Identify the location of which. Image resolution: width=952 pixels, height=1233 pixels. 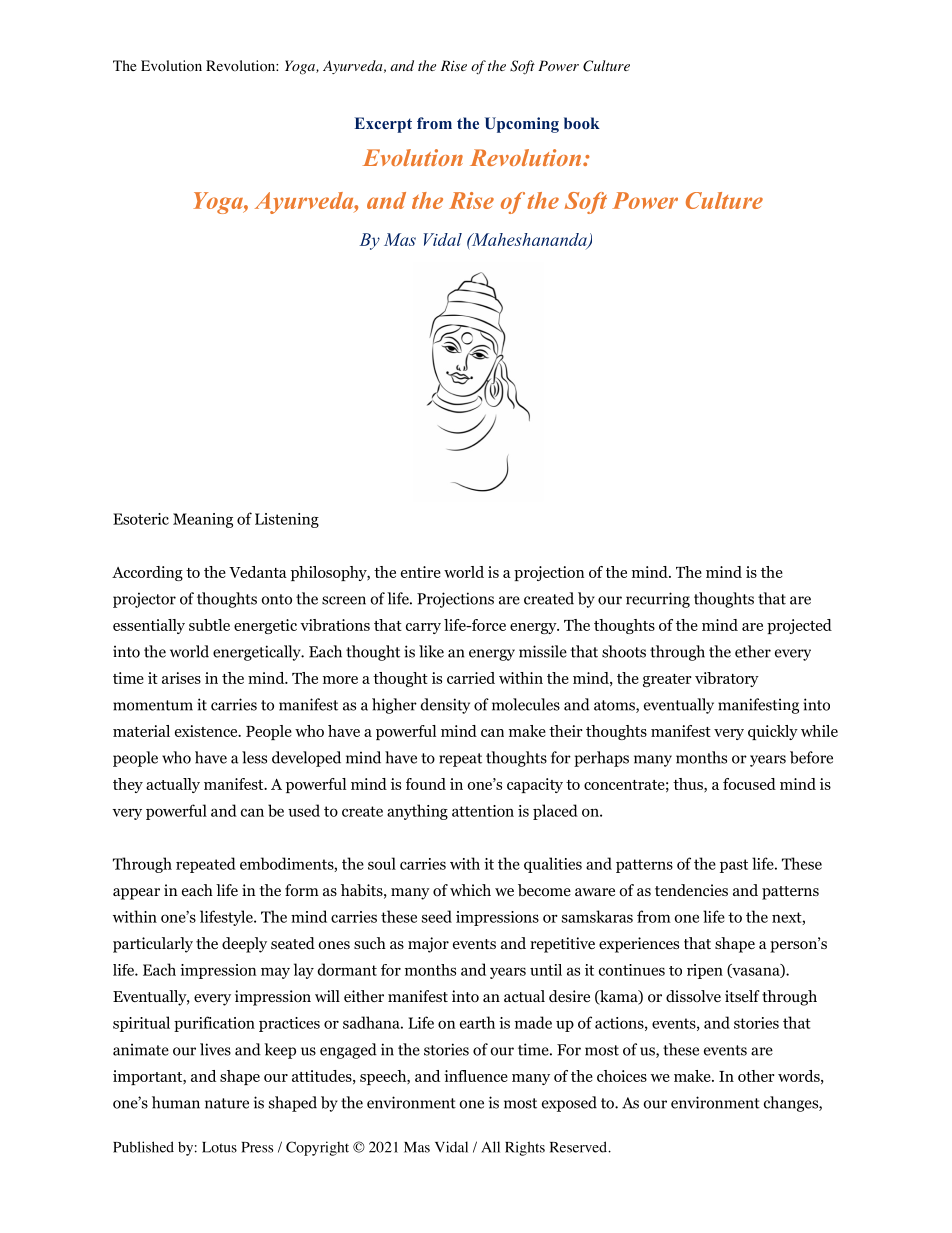
(470, 890).
